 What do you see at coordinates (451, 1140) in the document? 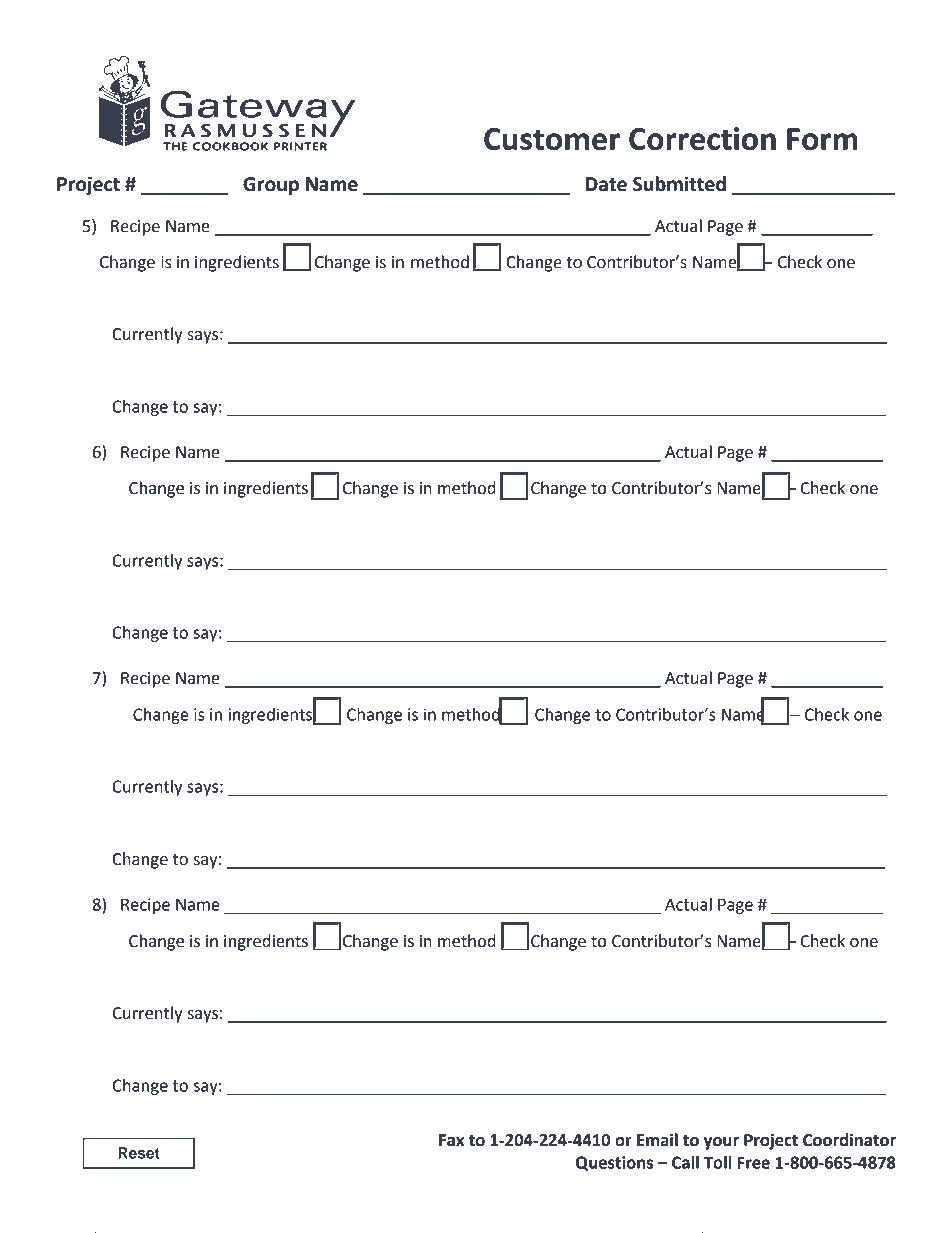
I see `Fax` at bounding box center [451, 1140].
